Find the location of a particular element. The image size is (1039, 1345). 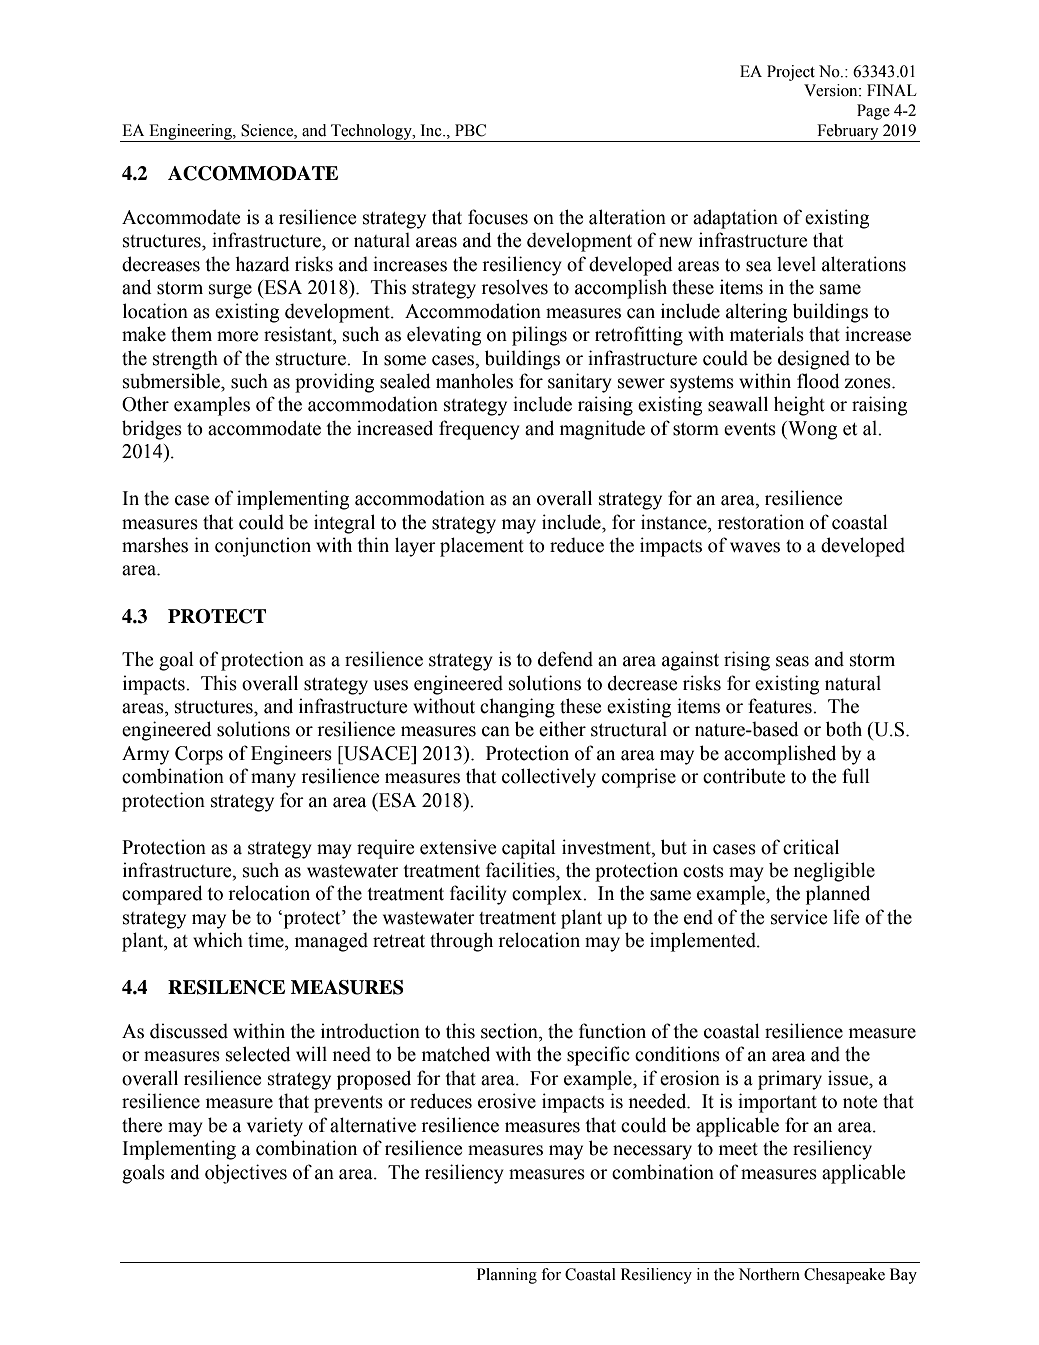

seas is located at coordinates (792, 661).
